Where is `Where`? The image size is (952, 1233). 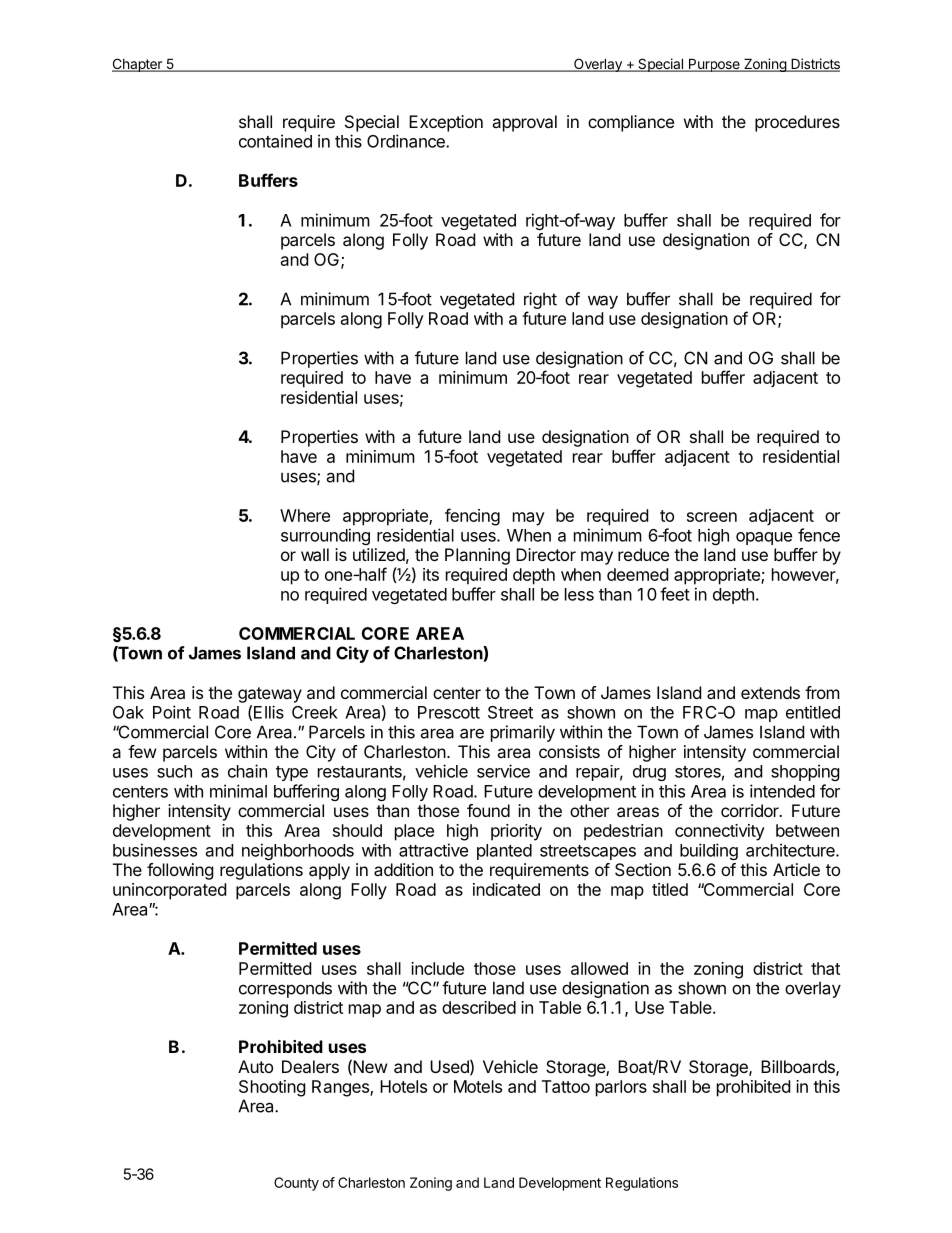
Where is located at coordinates (305, 515).
